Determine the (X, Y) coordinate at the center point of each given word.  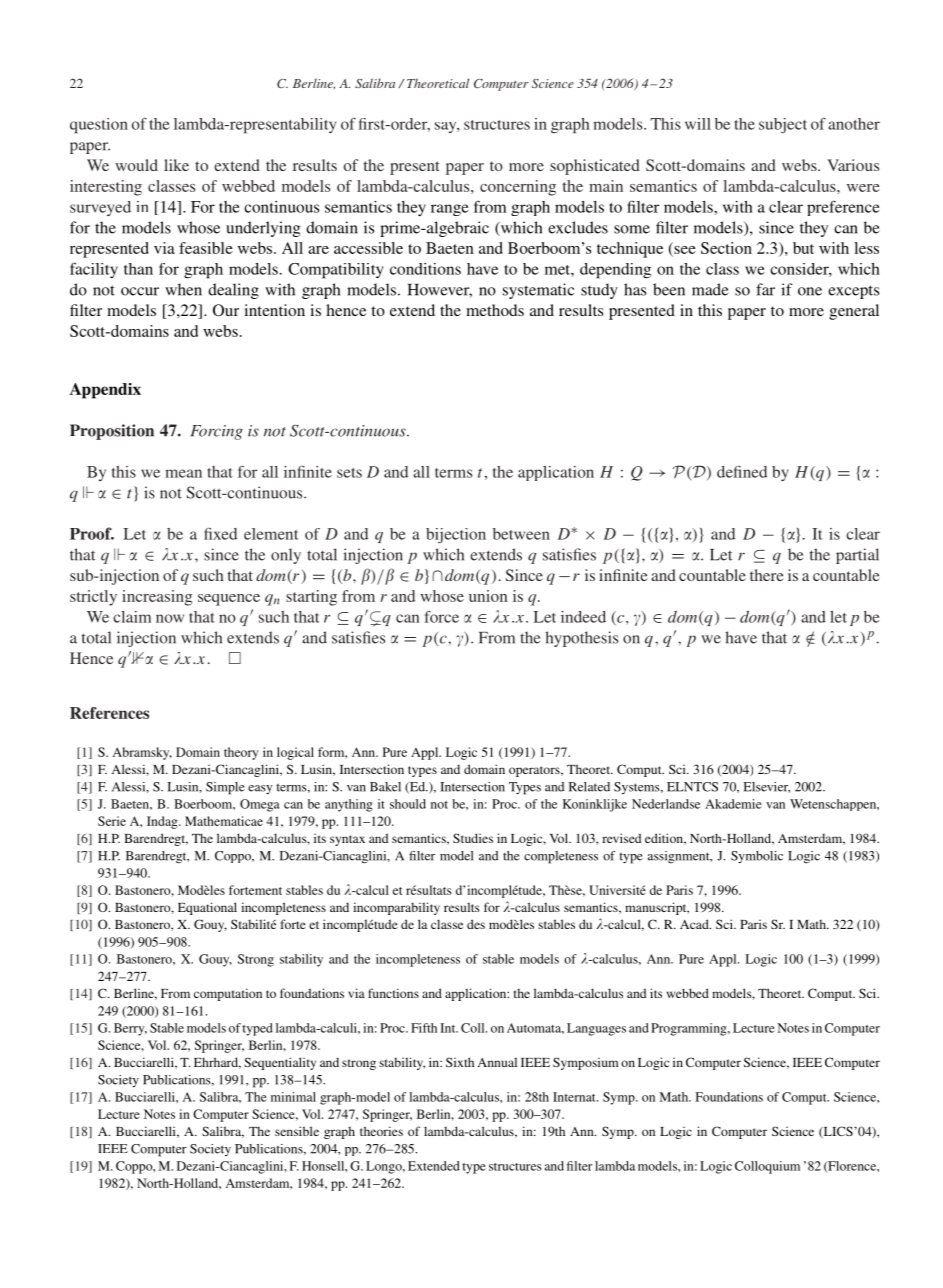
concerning (518, 188)
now (170, 618)
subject (783, 125)
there (767, 575)
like (176, 165)
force (442, 616)
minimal (293, 1097)
